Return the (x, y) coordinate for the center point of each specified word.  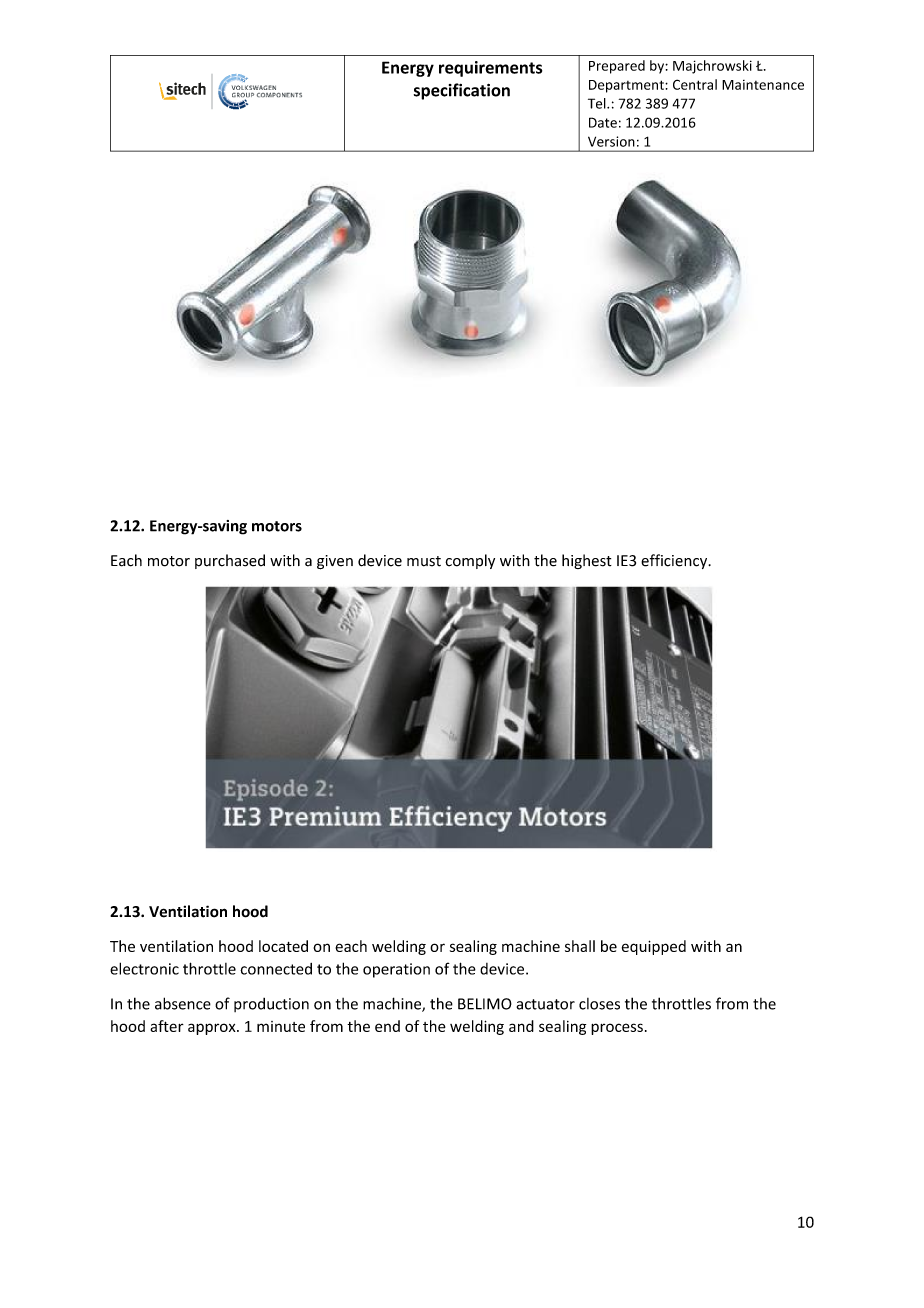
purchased (230, 561)
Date (603, 122)
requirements (490, 69)
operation (396, 970)
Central (695, 84)
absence (183, 1003)
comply (470, 561)
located (283, 946)
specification (462, 91)
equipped (654, 947)
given (335, 562)
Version (611, 141)
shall (580, 946)
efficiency (675, 561)
